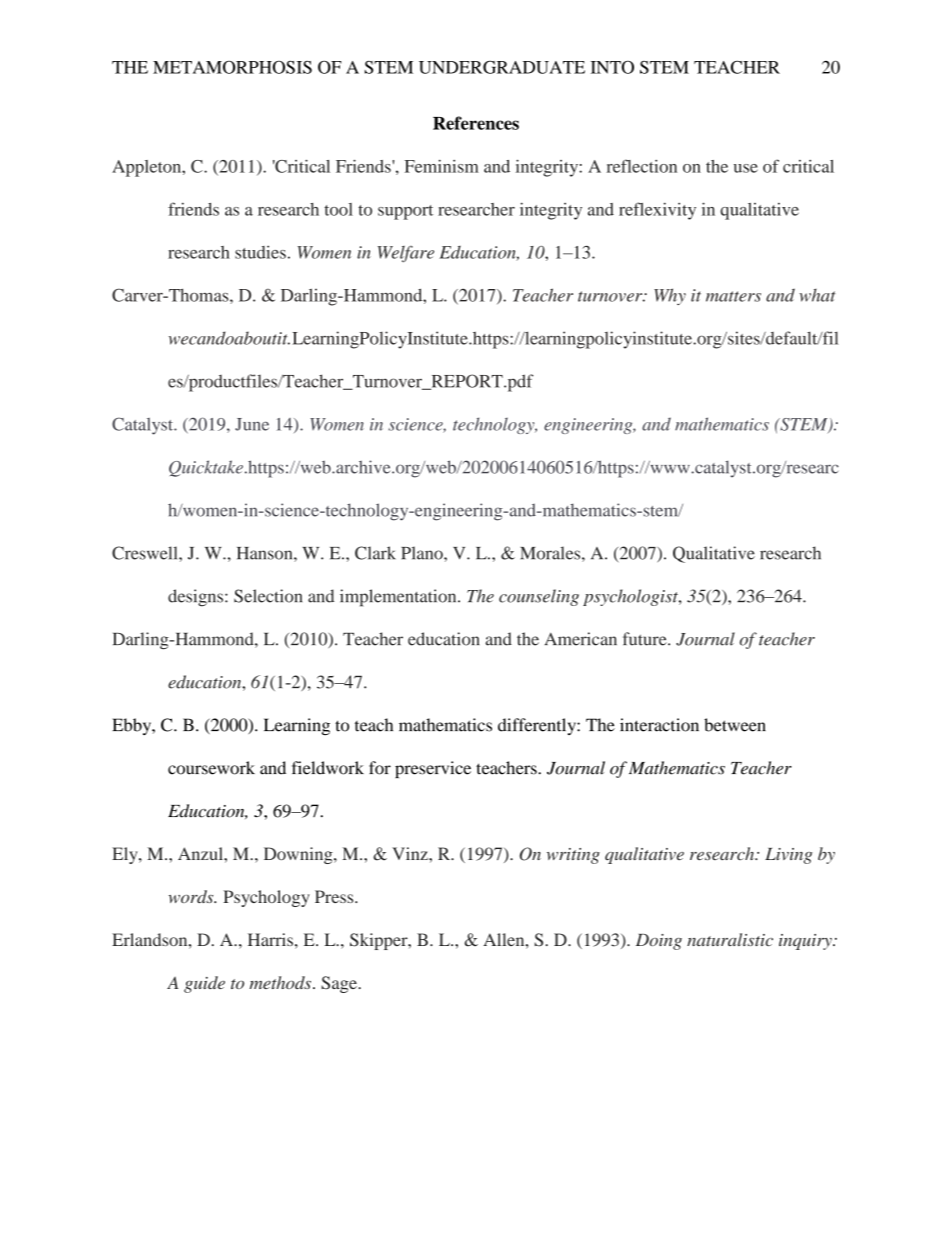  Describe the element at coordinates (730, 939) in the screenshot. I see `naturalistic` at that location.
